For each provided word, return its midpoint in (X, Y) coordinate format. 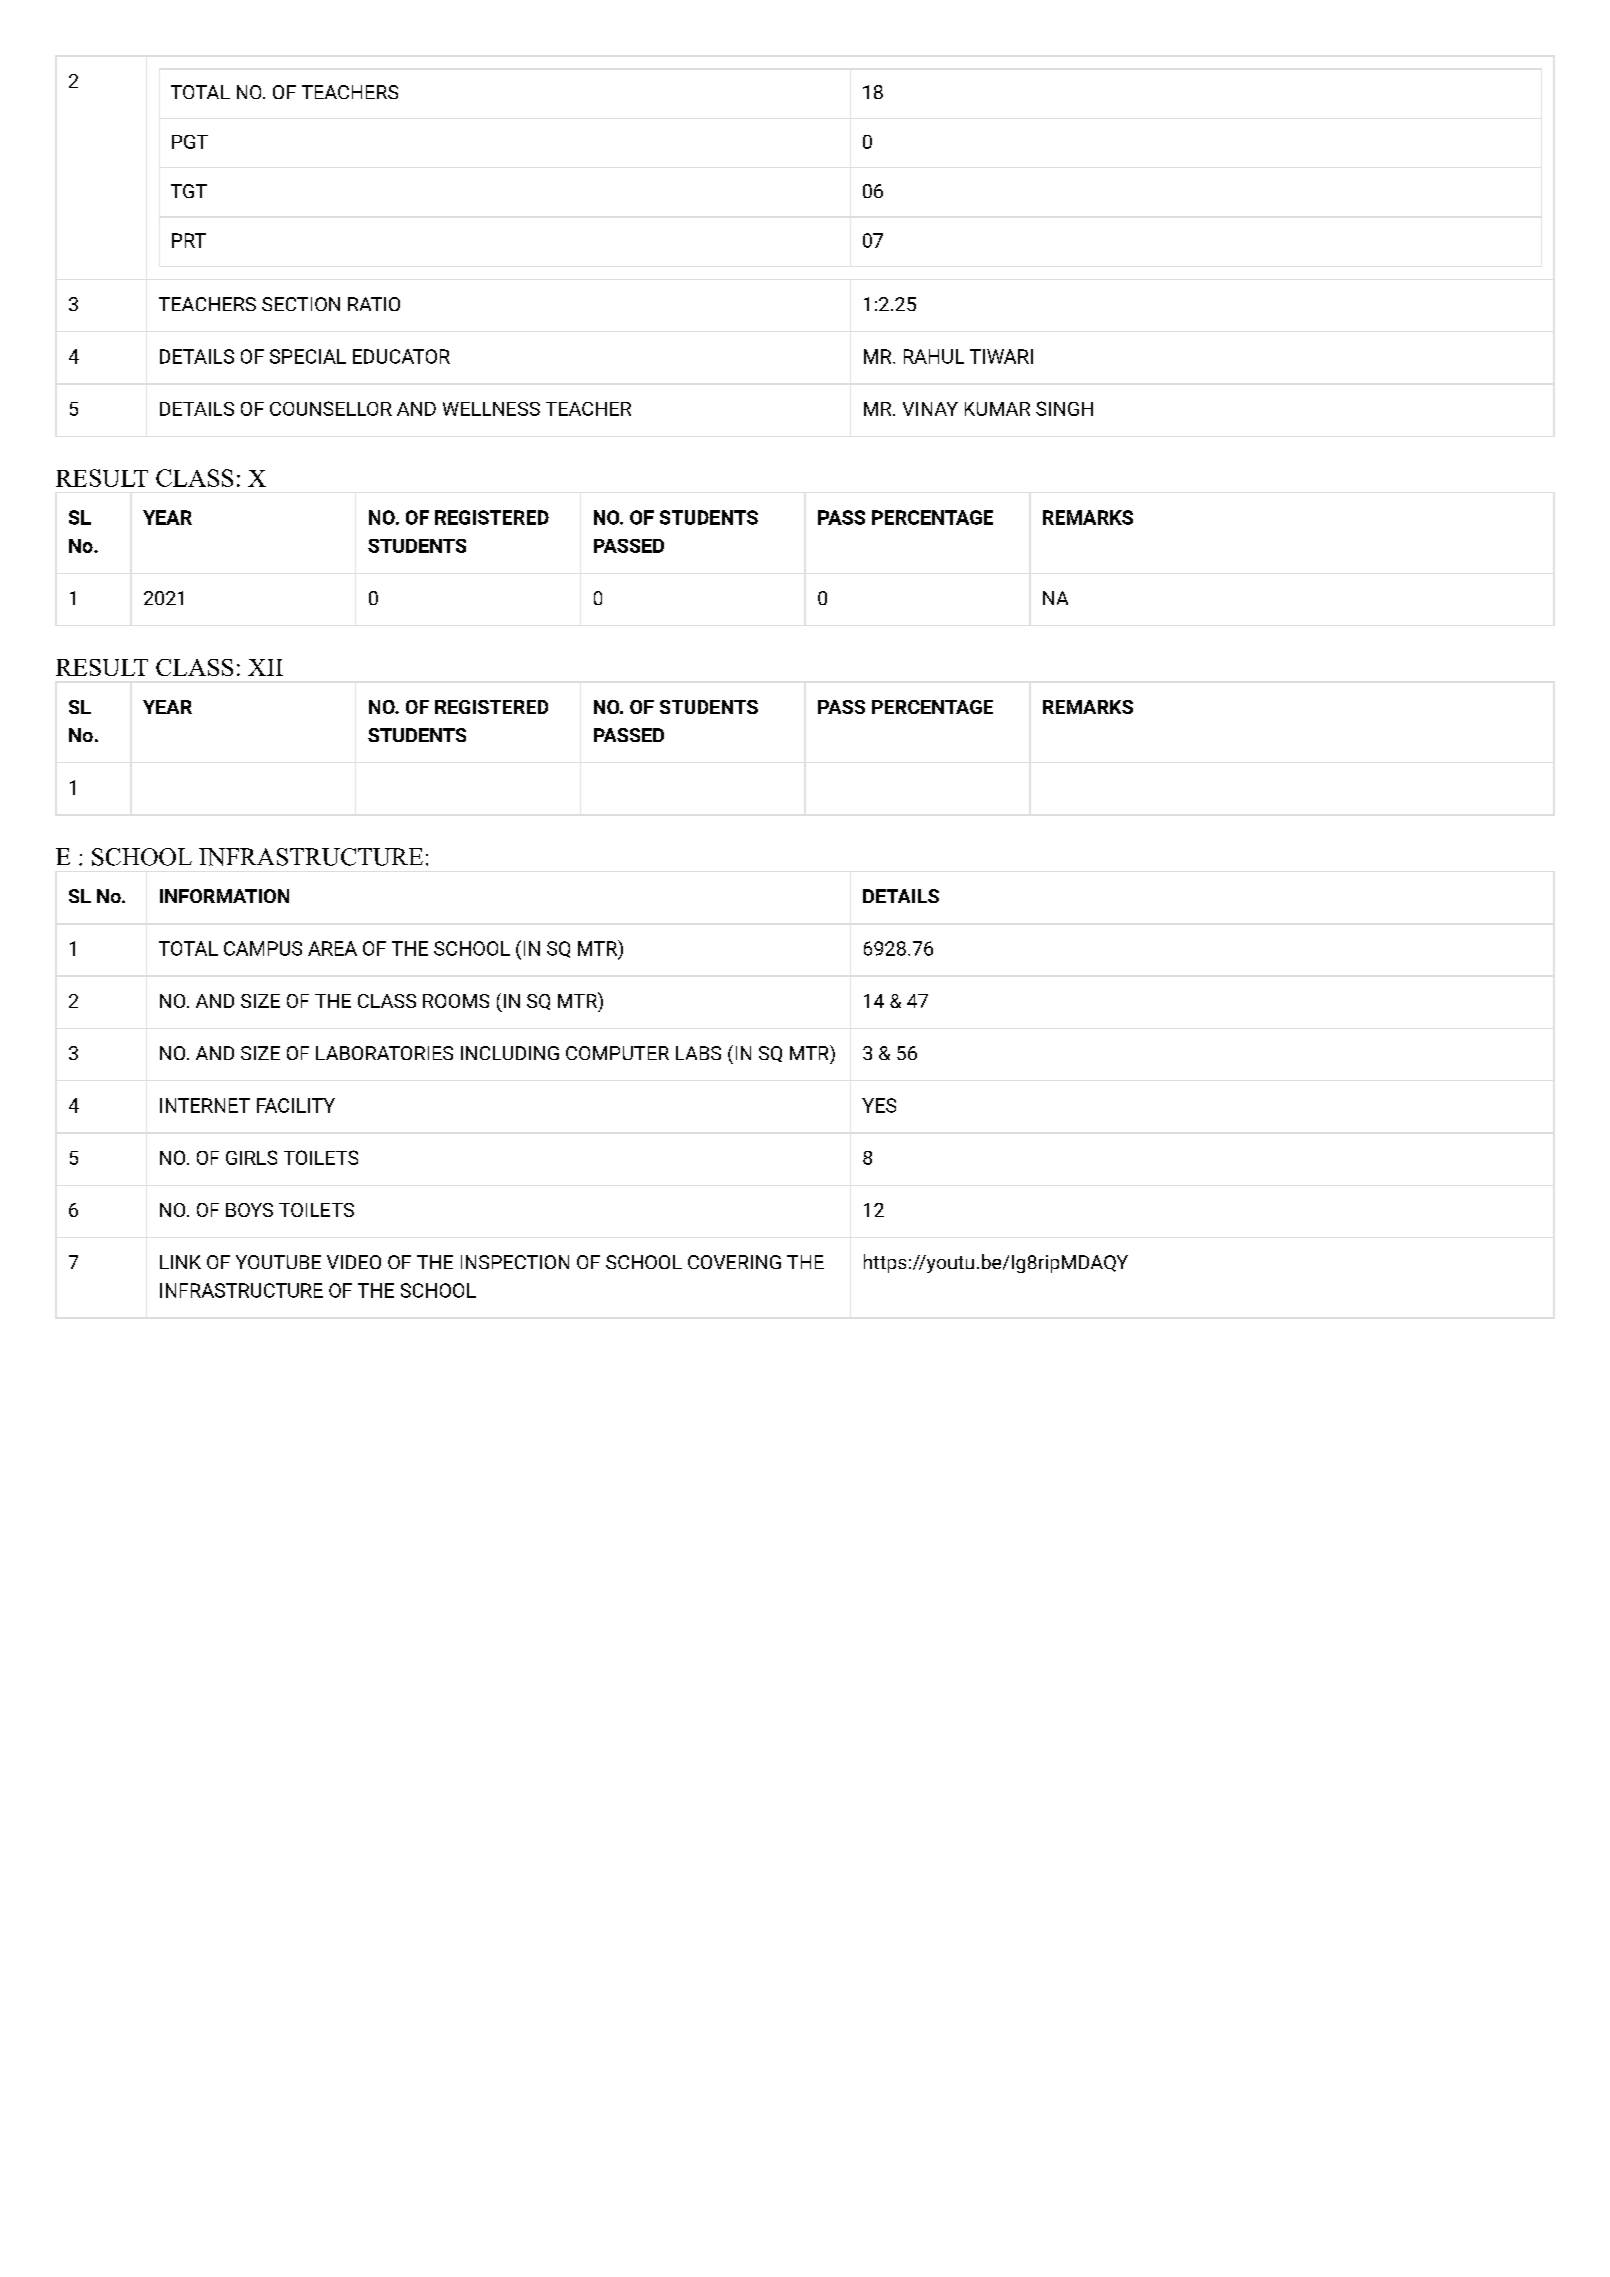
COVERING (734, 1262)
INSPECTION (515, 1262)
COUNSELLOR (331, 408)
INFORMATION (224, 896)
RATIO (374, 304)
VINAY (930, 409)
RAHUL (934, 356)
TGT (189, 191)
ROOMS (456, 1001)
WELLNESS (491, 409)
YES (879, 1105)
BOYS (249, 1210)
